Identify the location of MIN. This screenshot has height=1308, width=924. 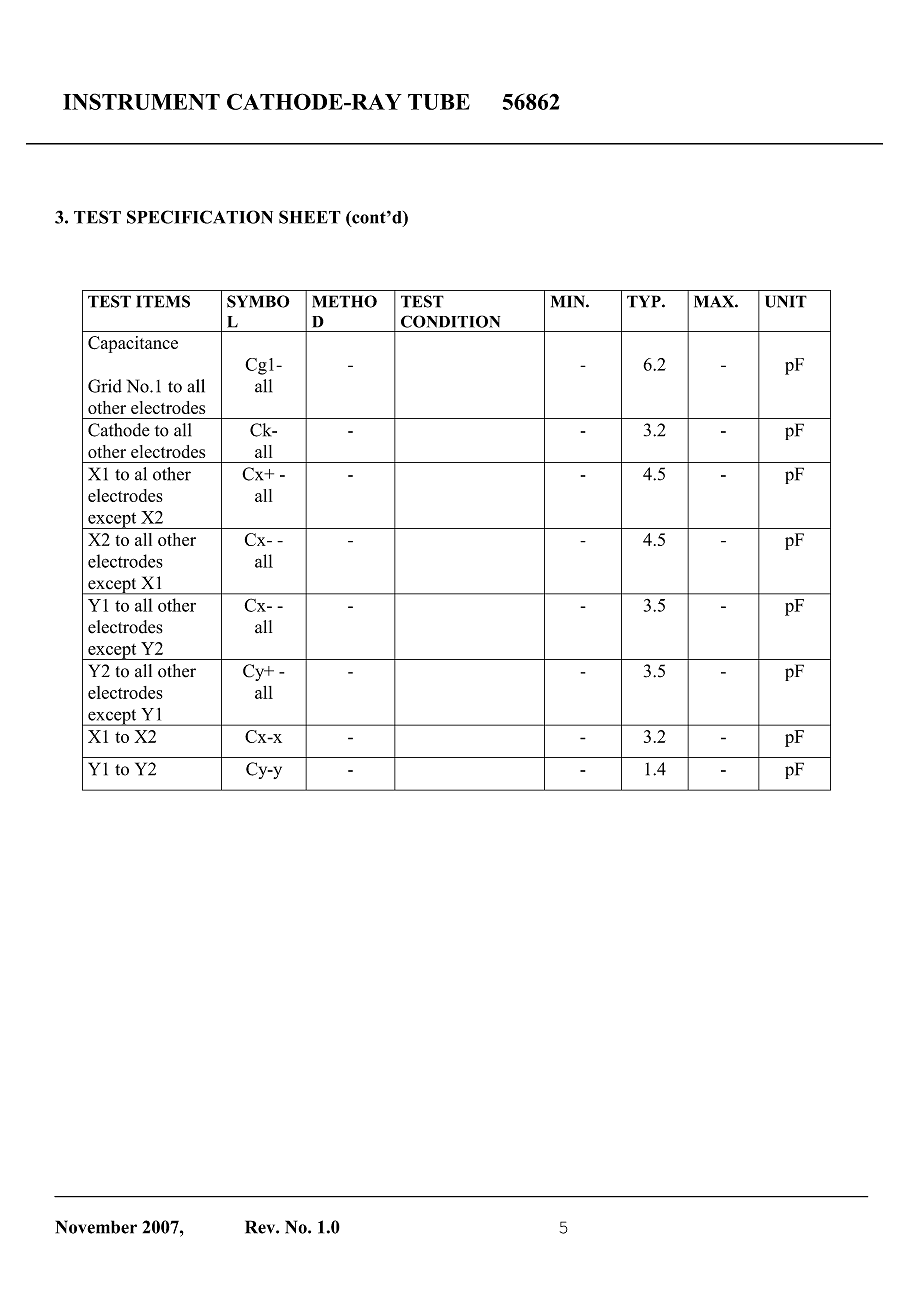
(569, 301).
